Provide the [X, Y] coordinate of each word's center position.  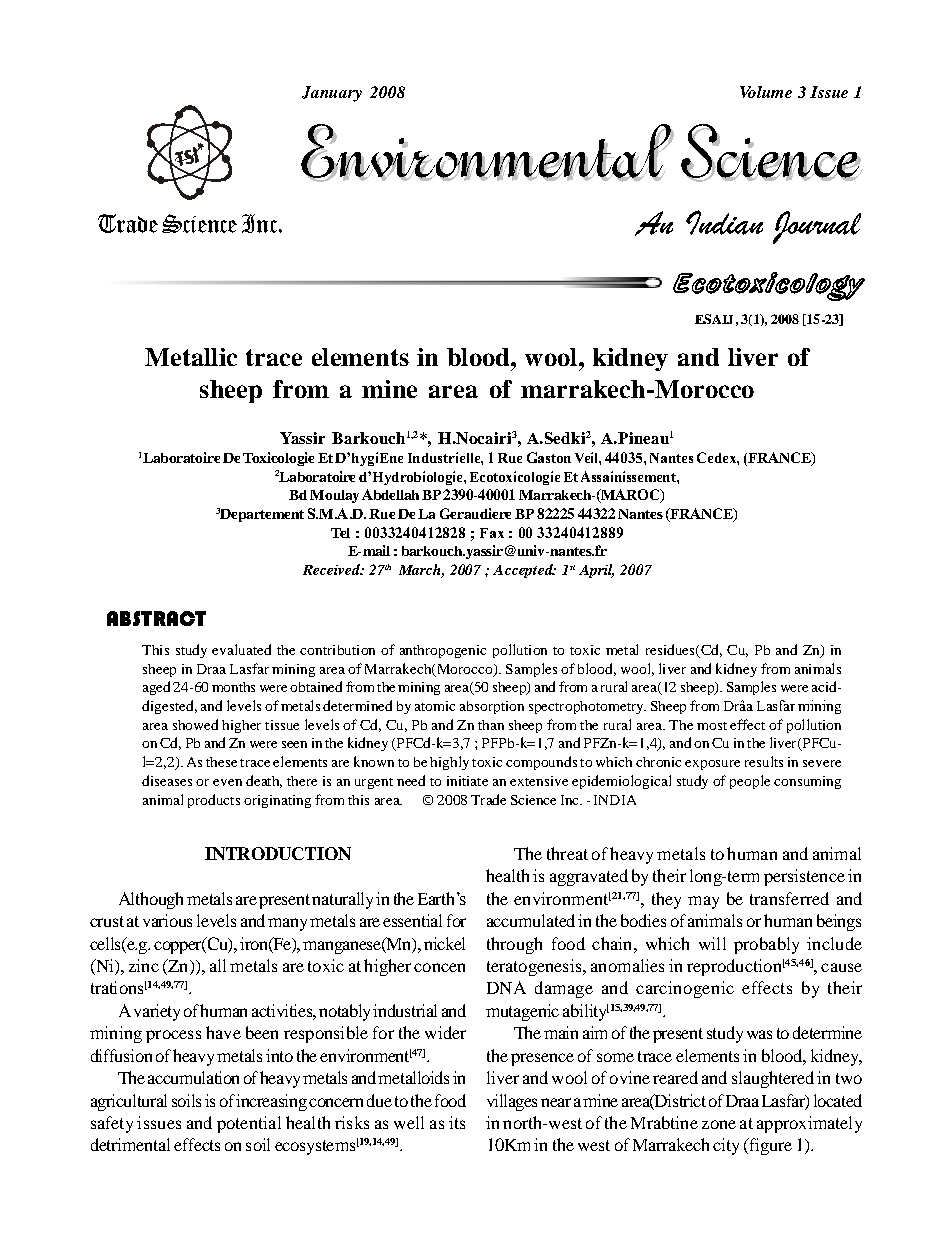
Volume [766, 92]
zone [719, 1124]
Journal [817, 227]
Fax [492, 533]
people [750, 782]
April [596, 571]
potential [249, 1124]
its [457, 1122]
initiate [467, 781]
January [332, 94]
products [214, 801]
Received [332, 569]
